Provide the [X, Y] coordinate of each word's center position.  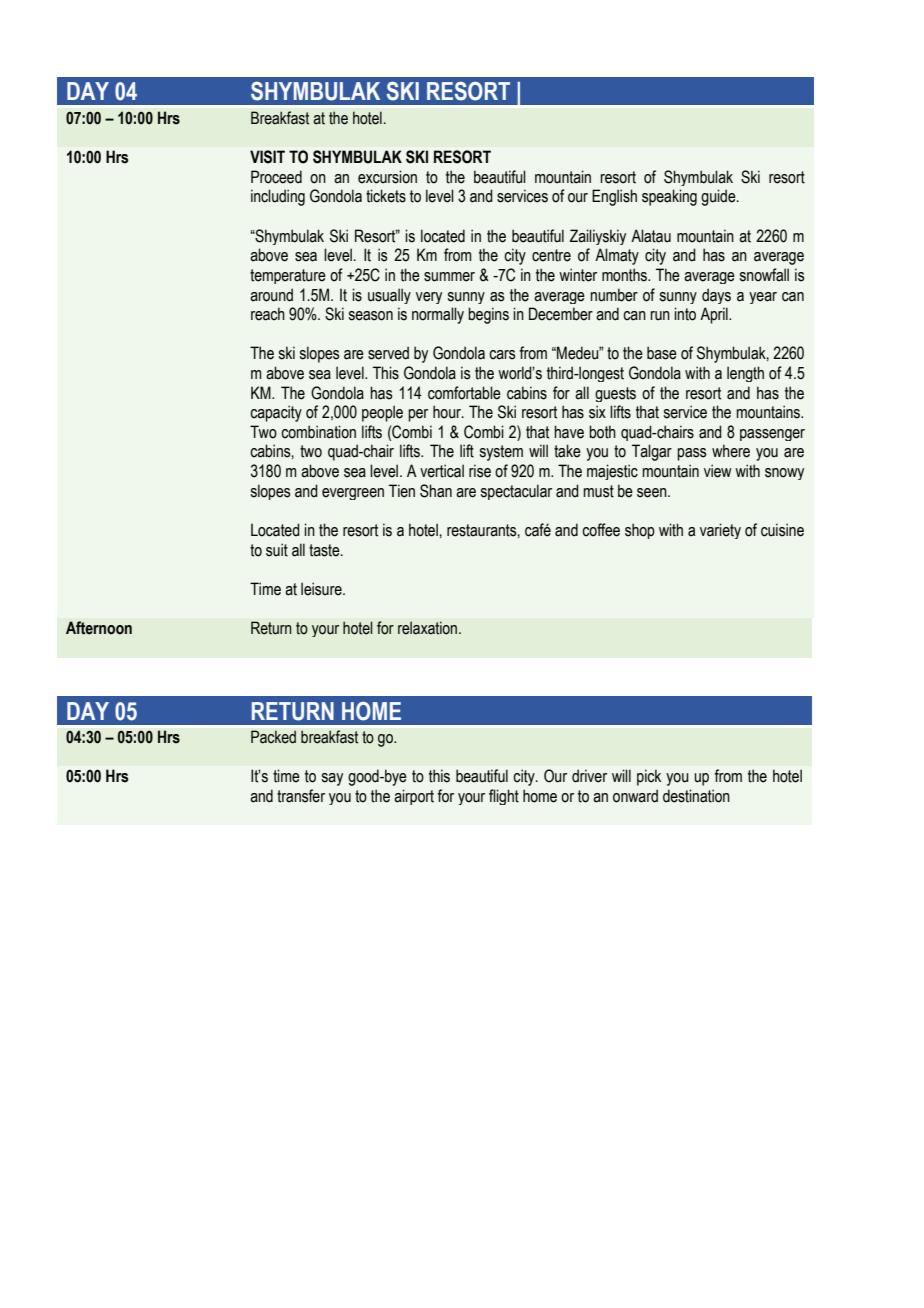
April [715, 315]
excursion [387, 177]
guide [719, 197]
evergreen [353, 494]
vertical [442, 471]
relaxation [429, 628]
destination [696, 796]
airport [414, 797]
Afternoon [99, 628]
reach [268, 314]
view [718, 471]
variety [720, 531]
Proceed [276, 177]
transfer [301, 796]
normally [438, 315]
